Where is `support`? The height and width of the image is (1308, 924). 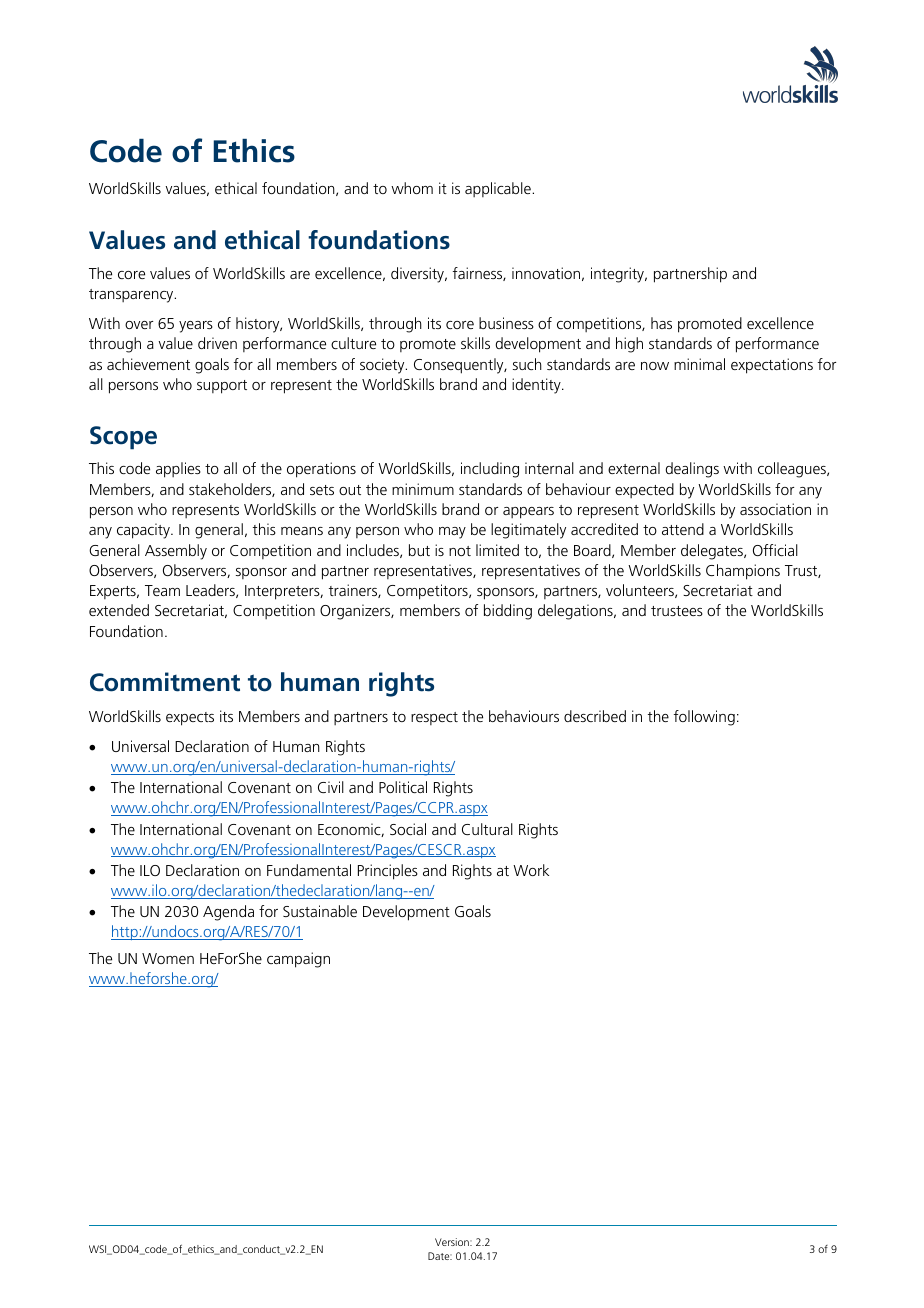
support is located at coordinates (222, 387).
